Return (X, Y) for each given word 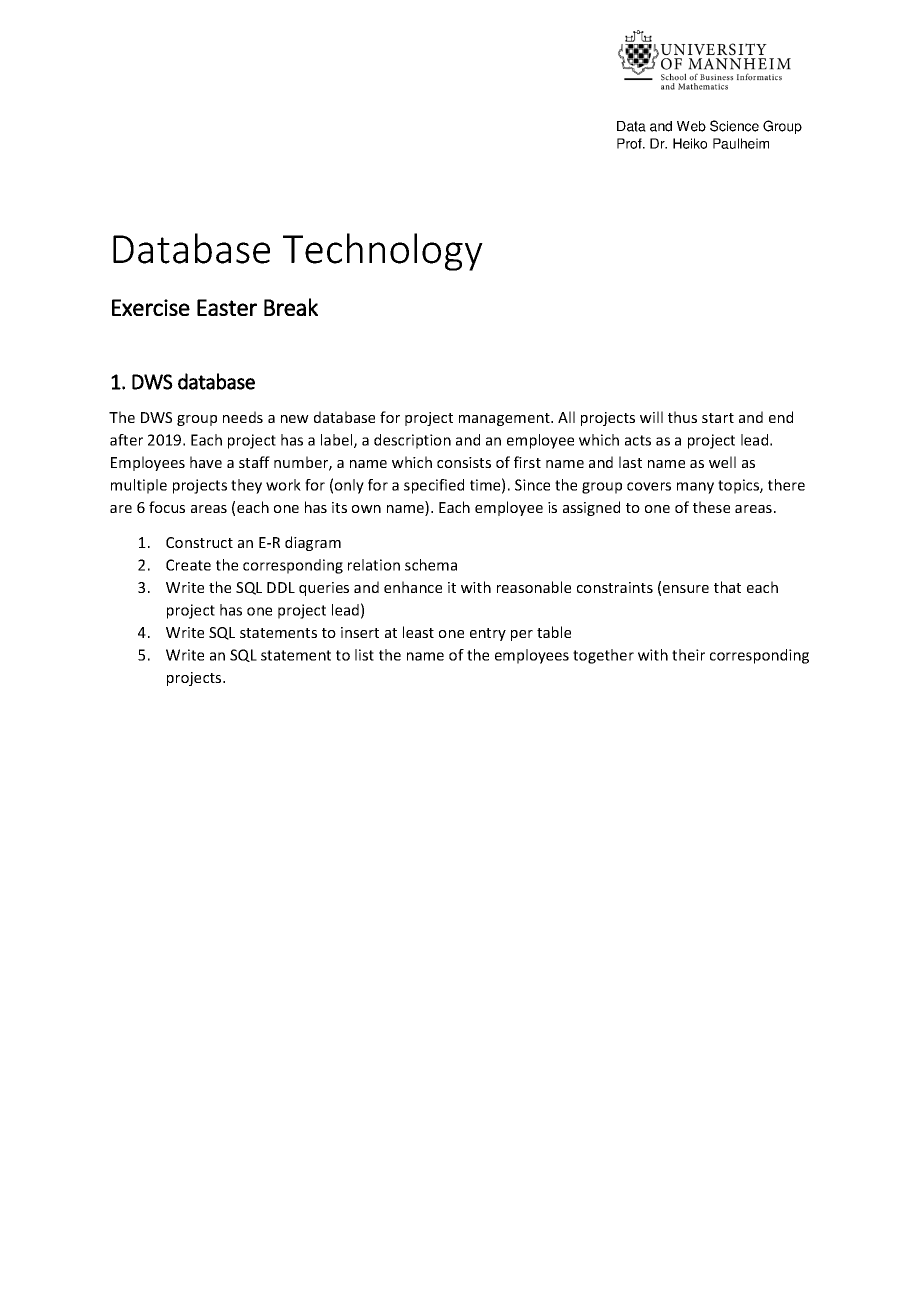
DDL (281, 587)
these (711, 507)
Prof (630, 143)
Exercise (151, 307)
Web (691, 126)
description (412, 441)
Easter (227, 307)
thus (682, 417)
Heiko (690, 143)
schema (431, 565)
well (722, 462)
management (505, 419)
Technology (383, 252)
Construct (199, 542)
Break (291, 307)
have (206, 462)
